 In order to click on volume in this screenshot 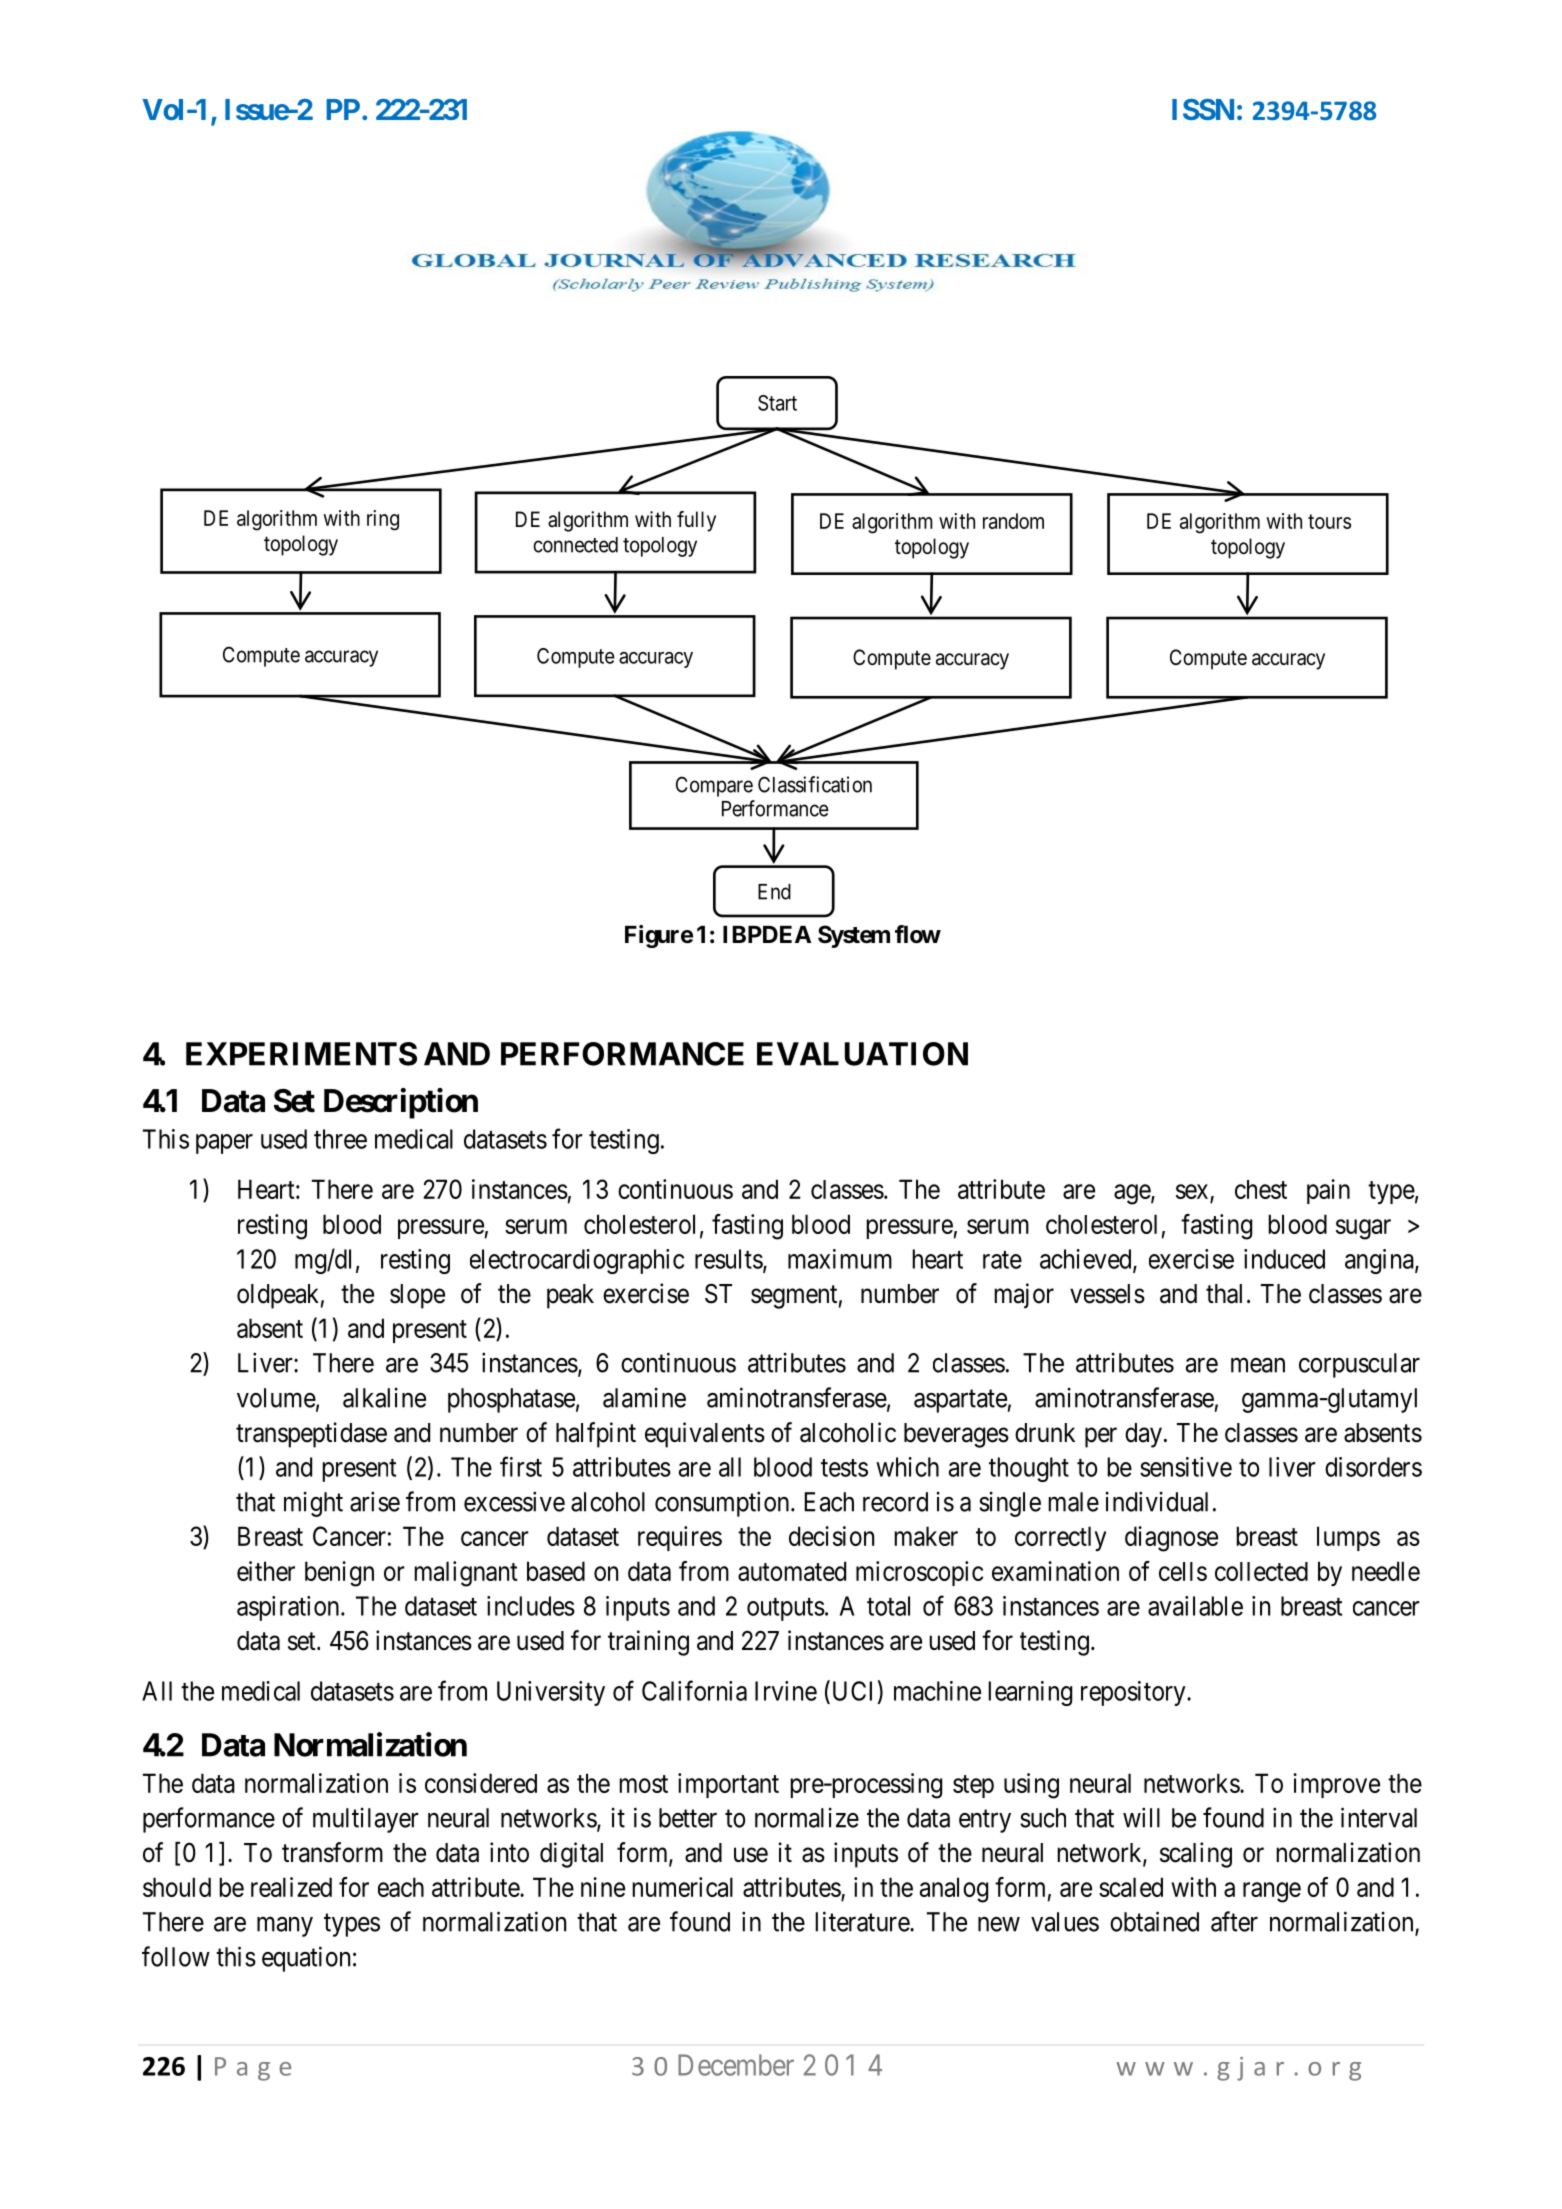, I will do `click(276, 1398)`.
